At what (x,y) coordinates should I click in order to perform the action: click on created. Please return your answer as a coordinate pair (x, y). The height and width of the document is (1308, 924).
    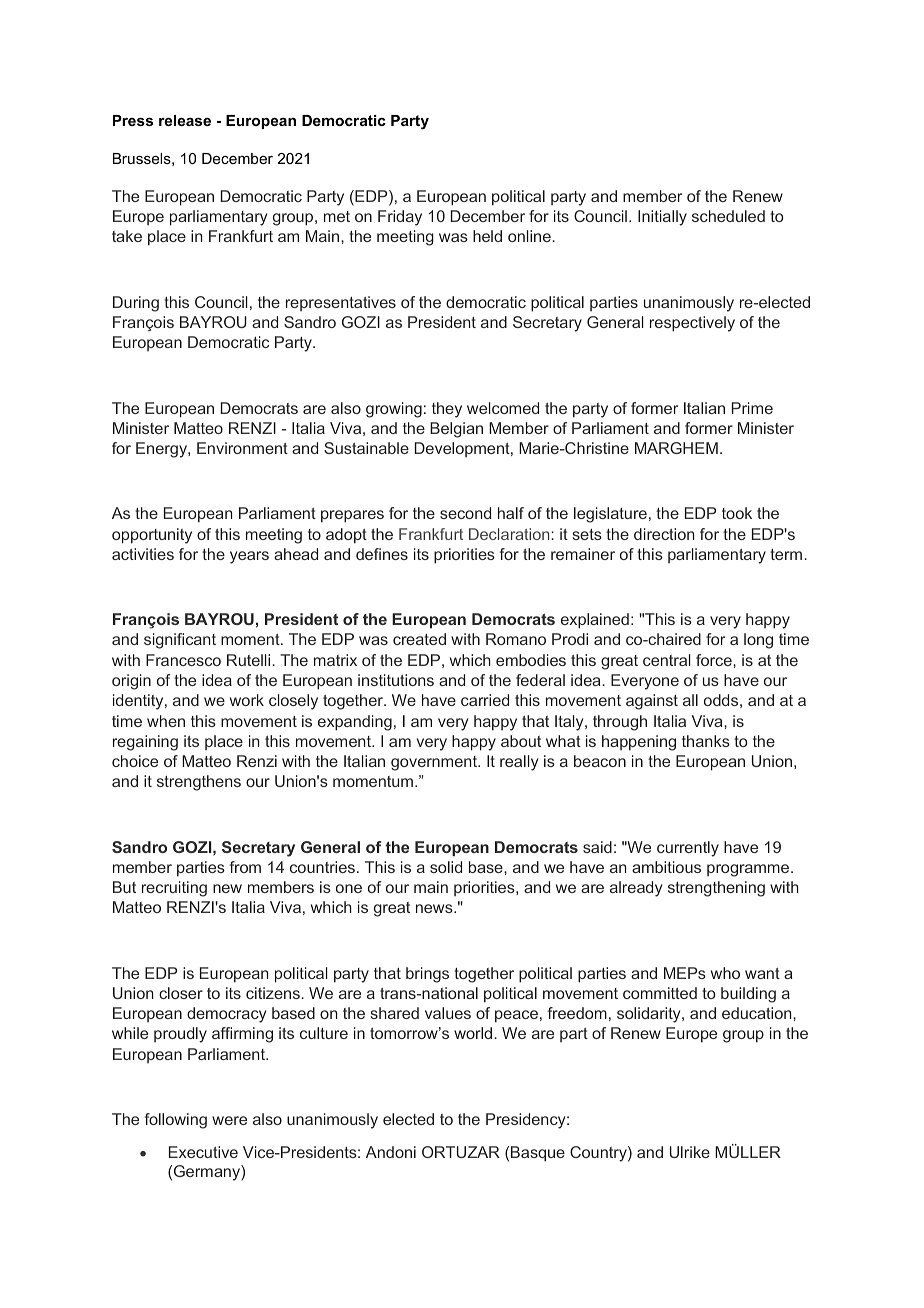
    Looking at the image, I should click on (419, 639).
